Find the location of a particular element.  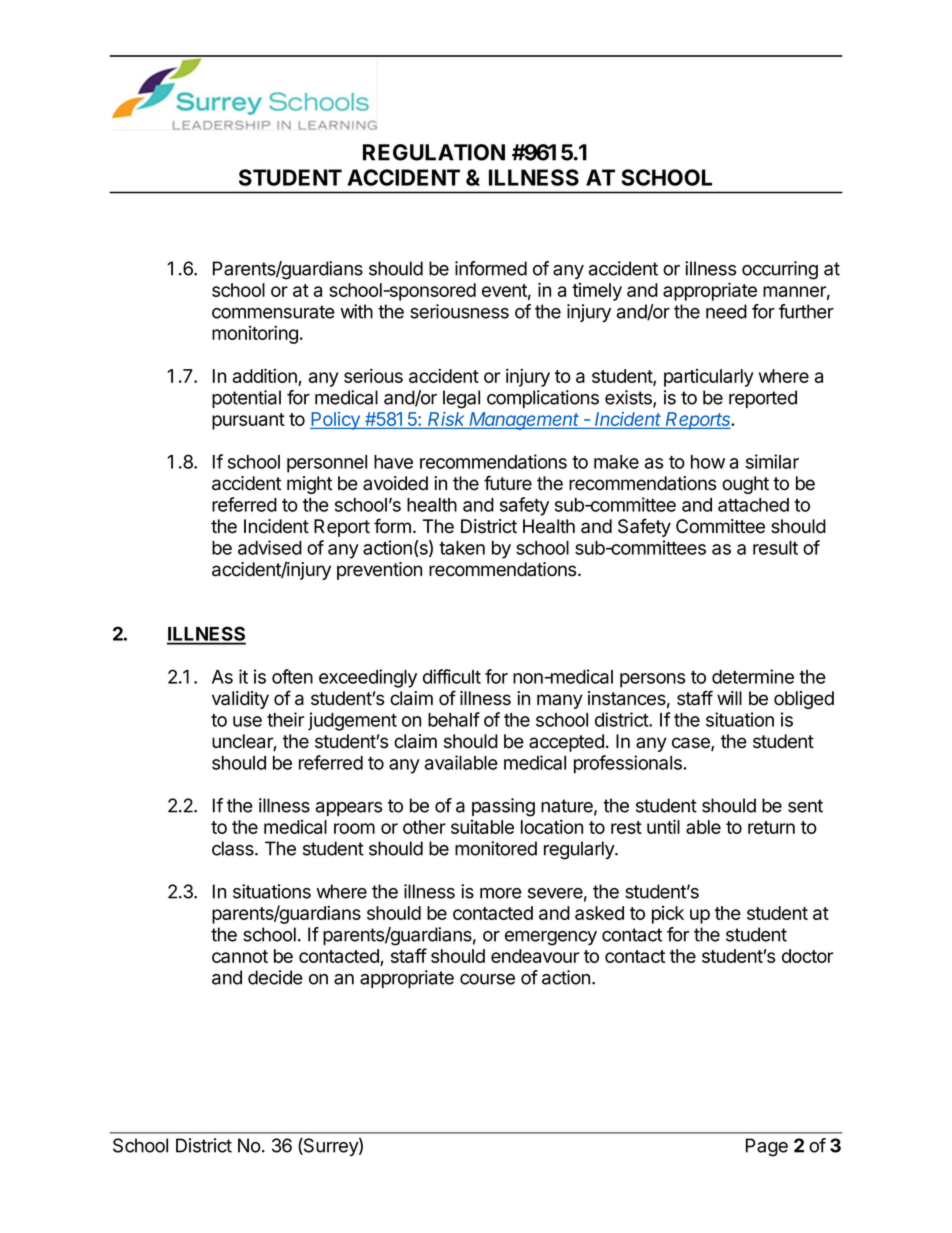

decide is located at coordinates (275, 977).
